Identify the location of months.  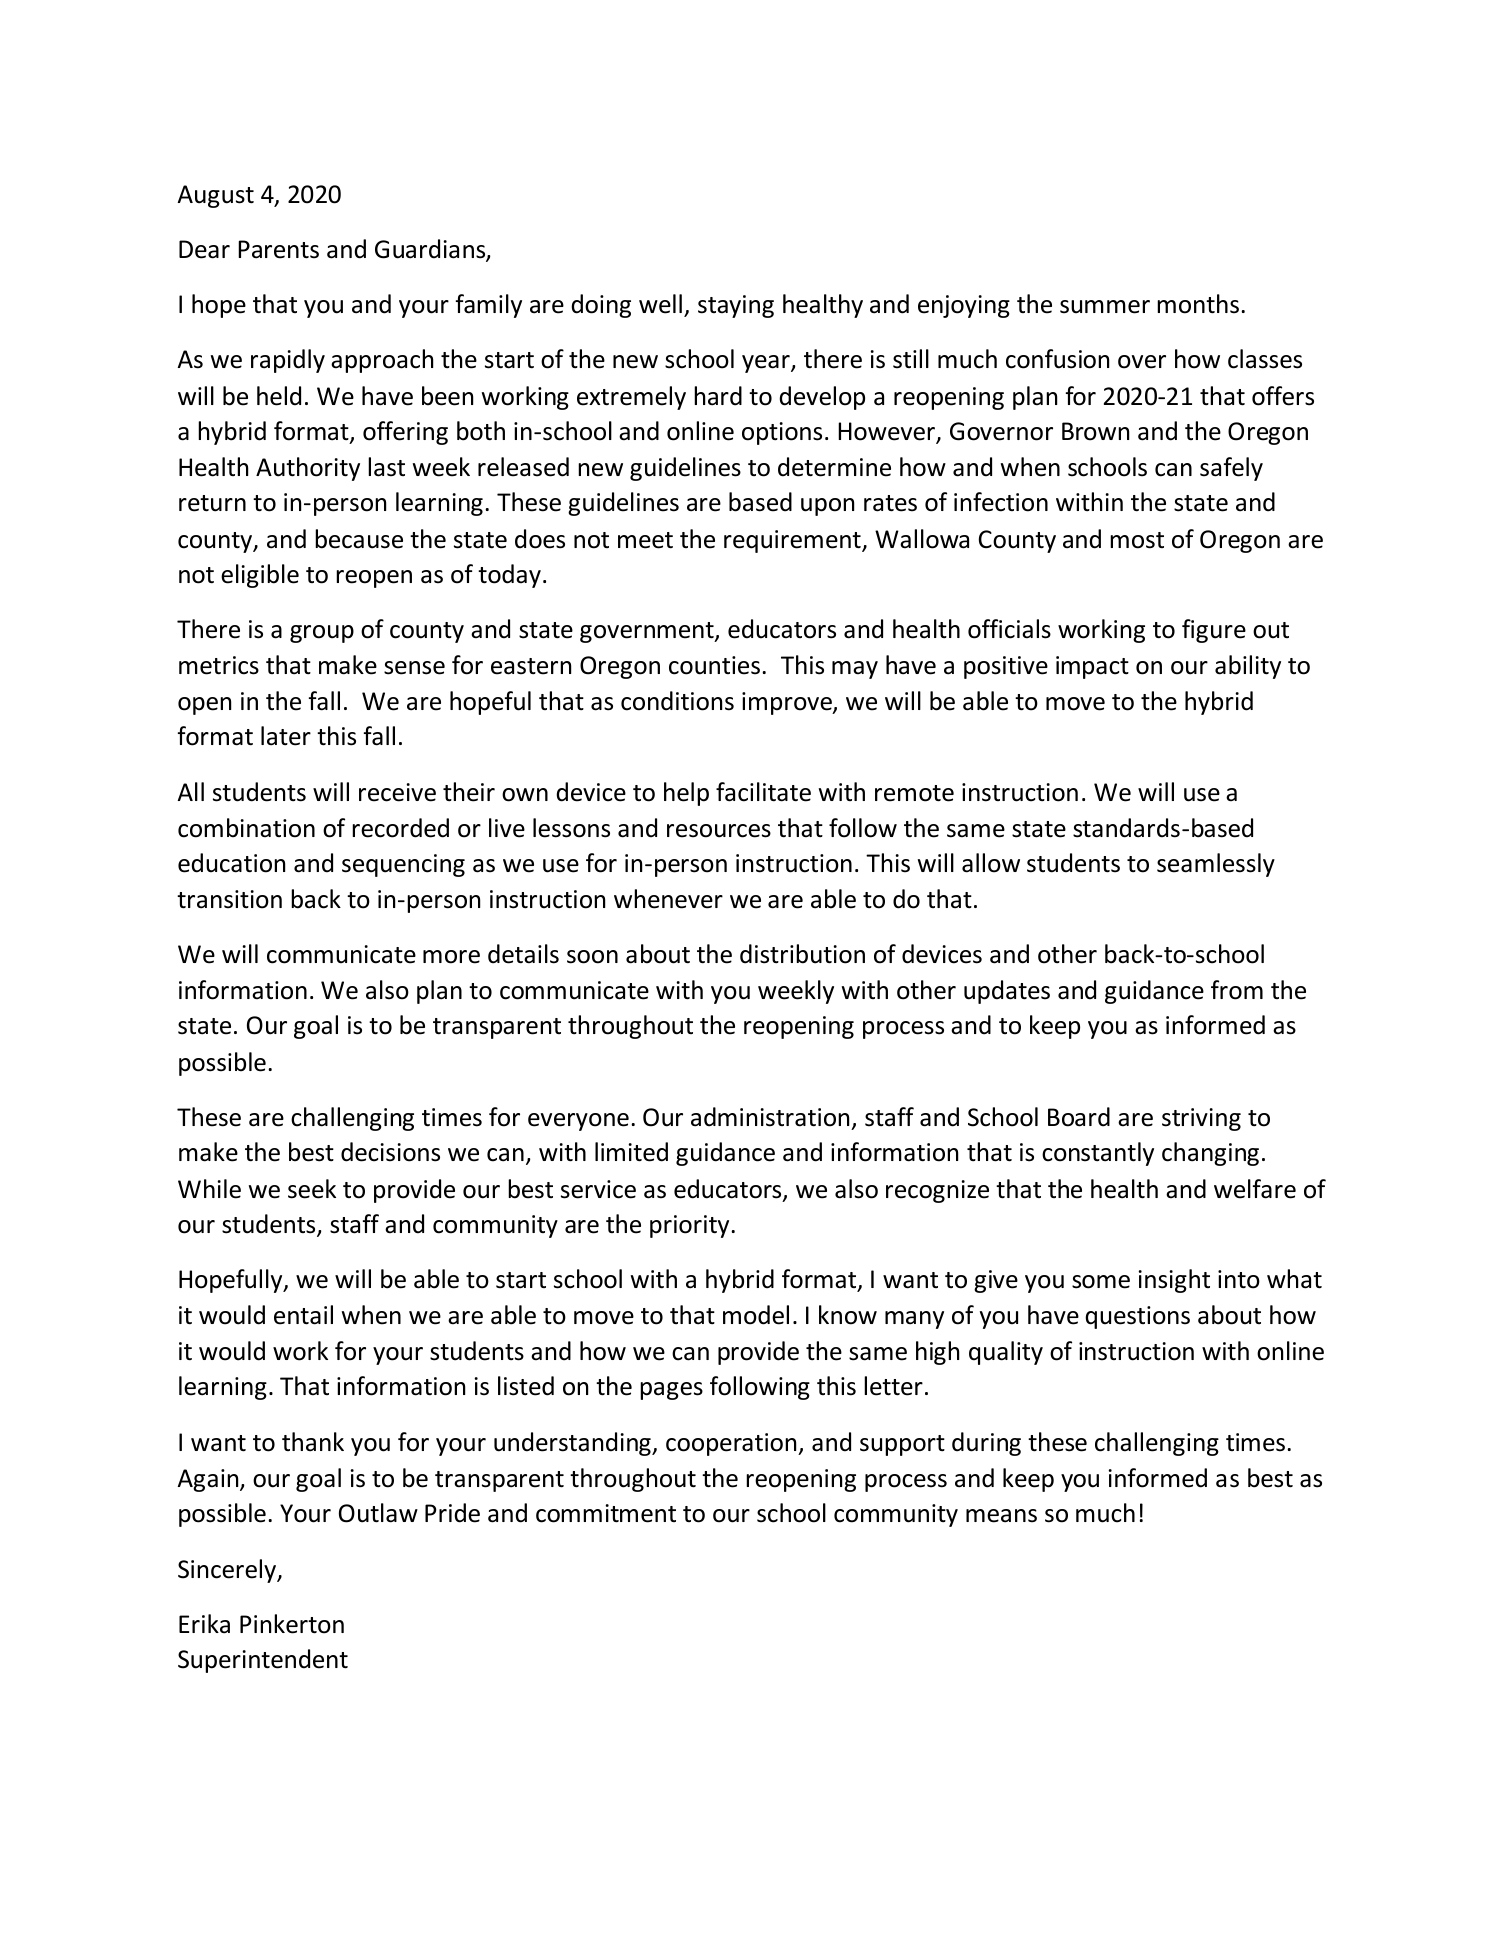
(1198, 304).
